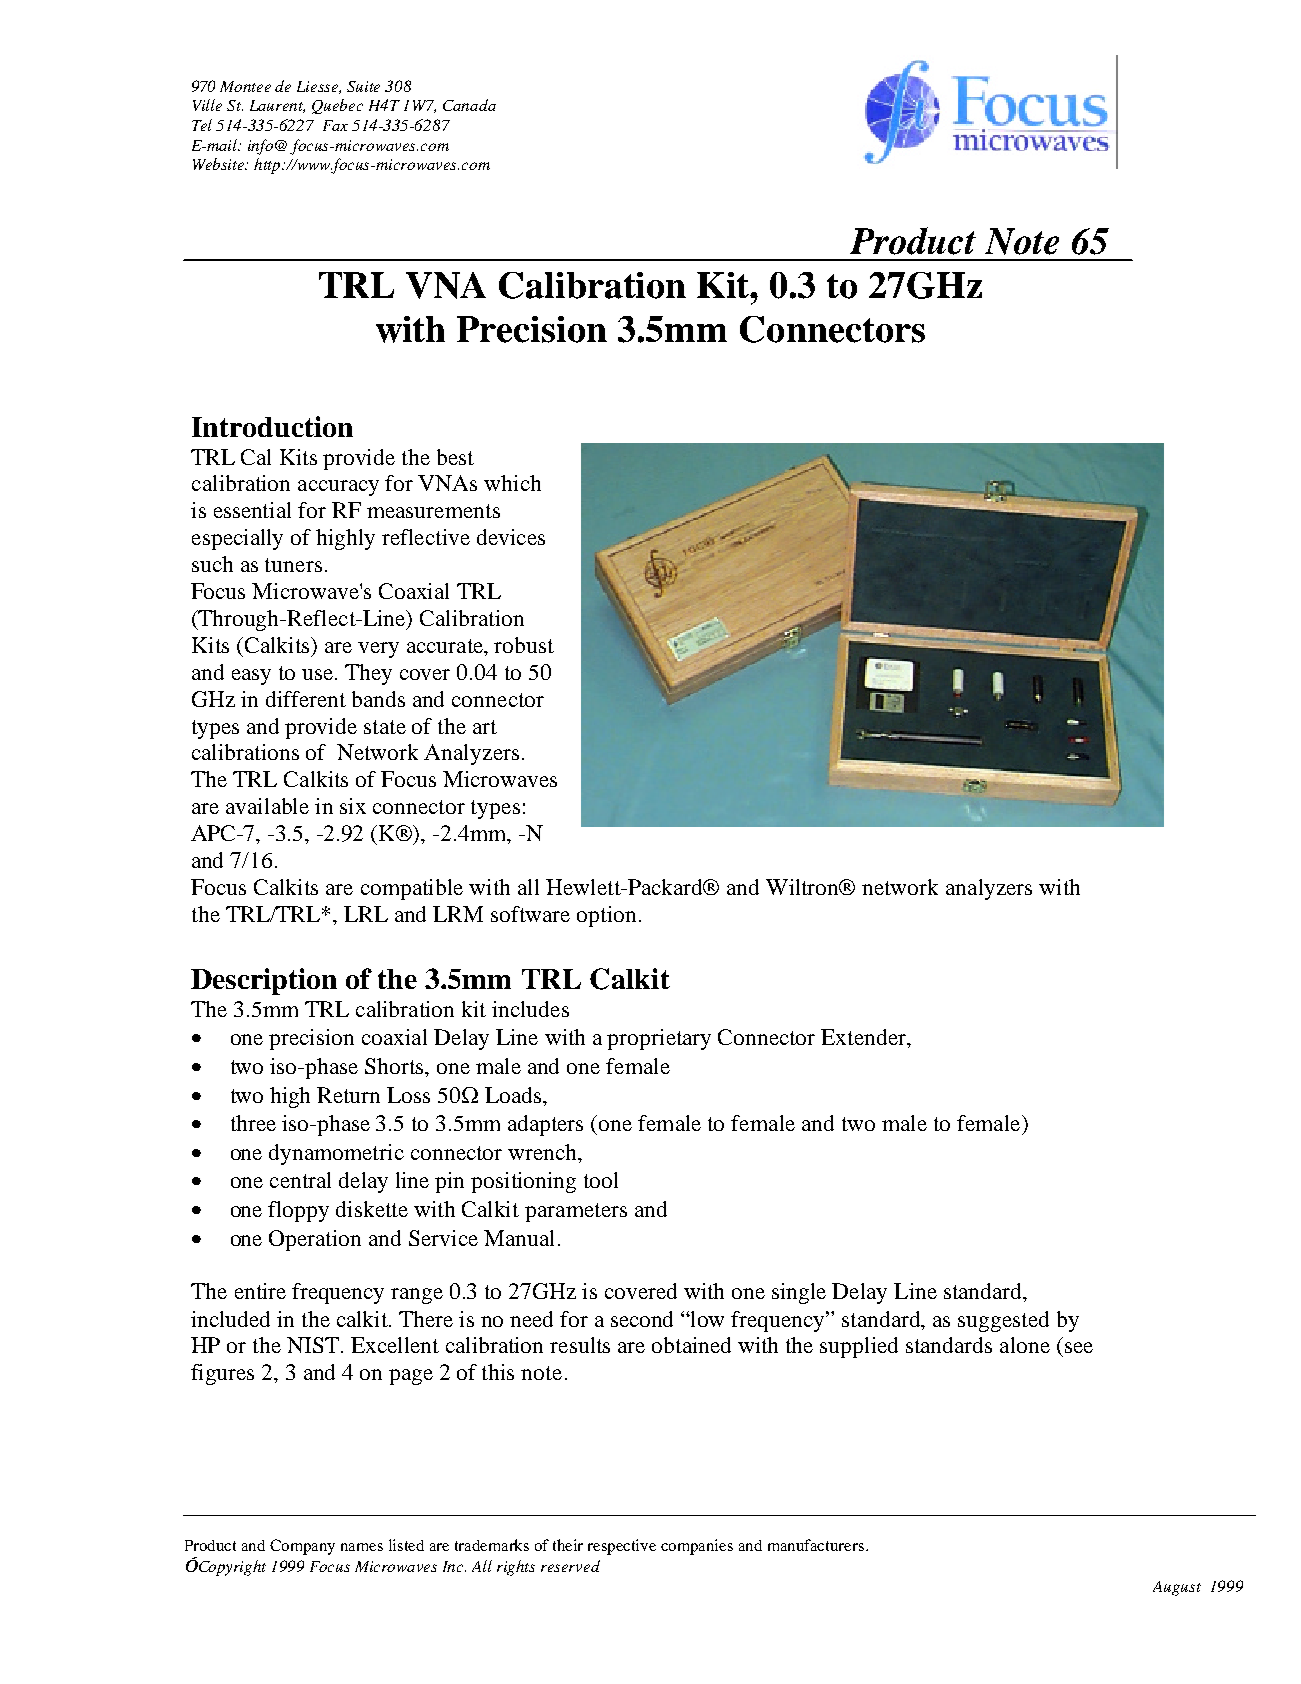 The height and width of the page is (1684, 1301). I want to click on six, so click(353, 806).
